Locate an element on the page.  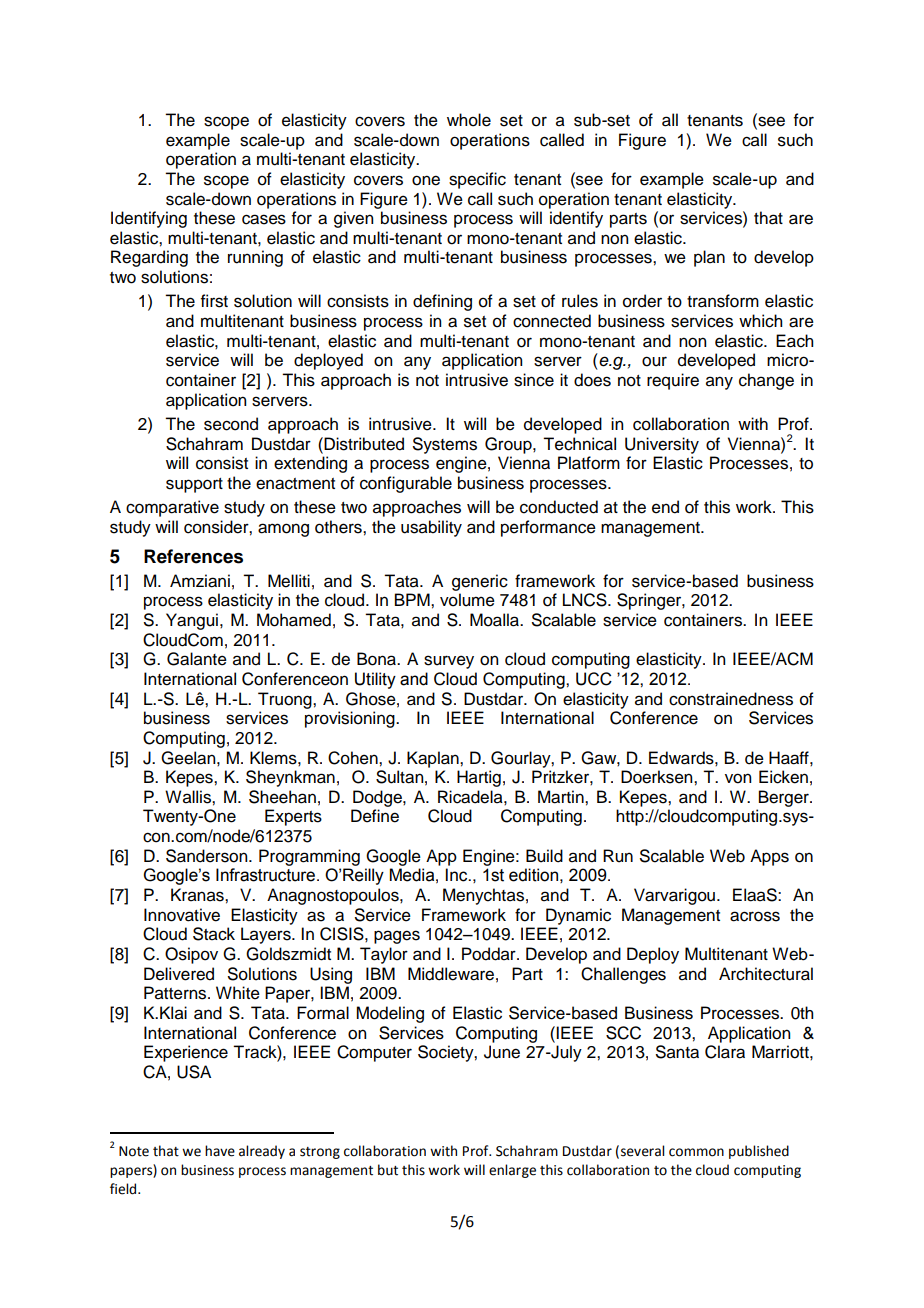
common is located at coordinates (696, 1152).
